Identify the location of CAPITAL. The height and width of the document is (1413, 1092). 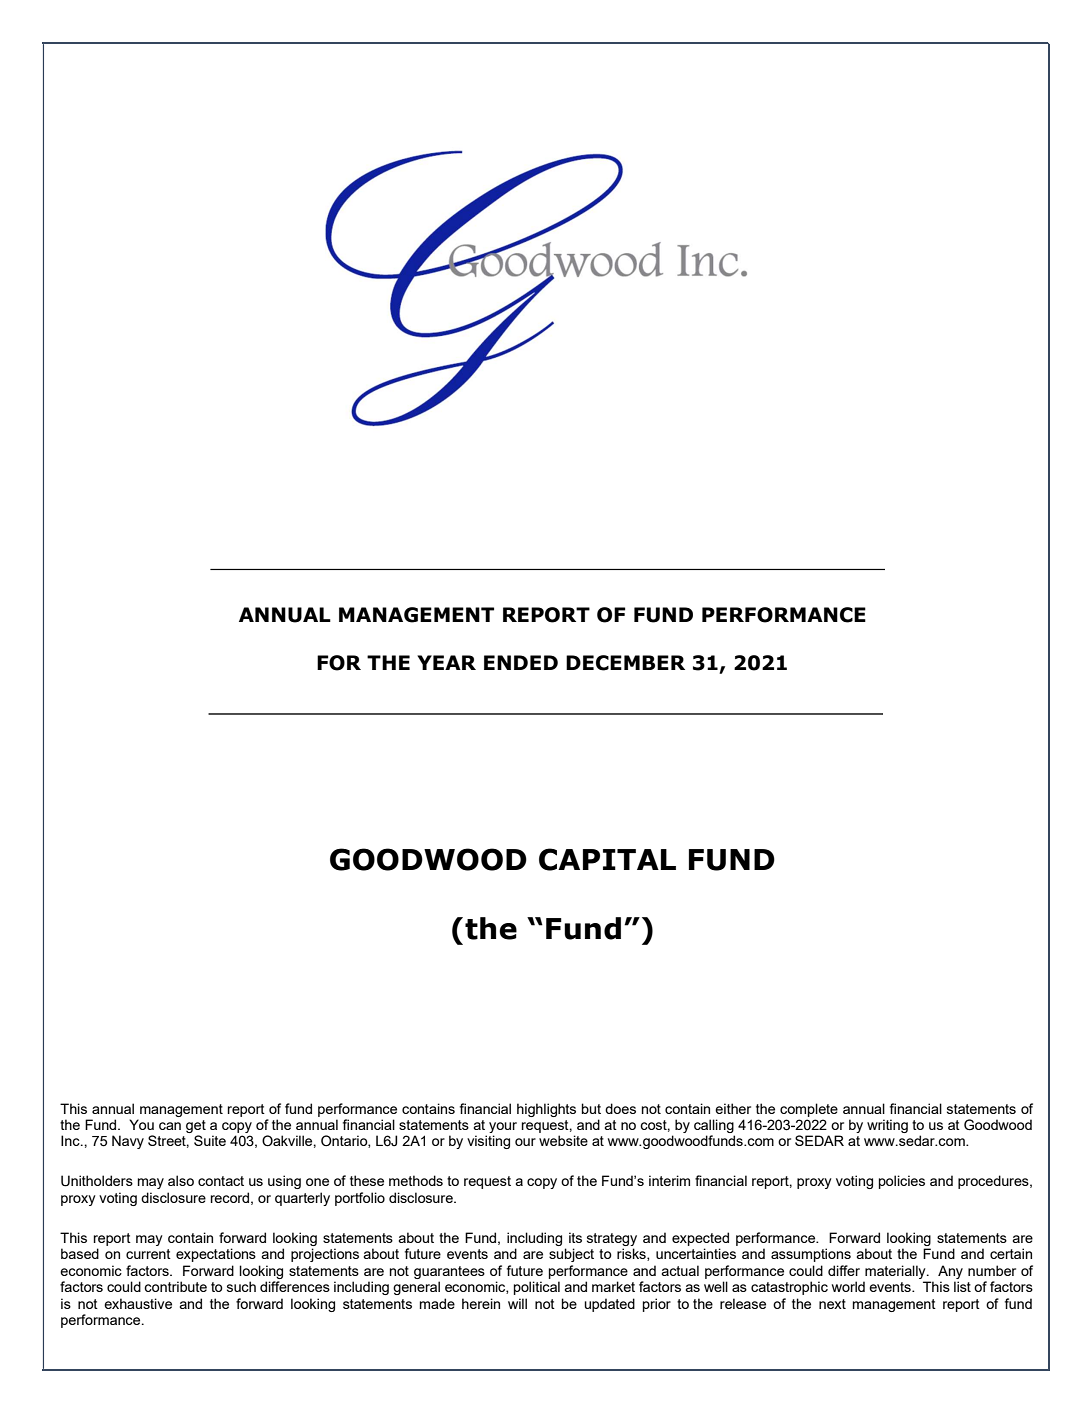
(607, 859).
